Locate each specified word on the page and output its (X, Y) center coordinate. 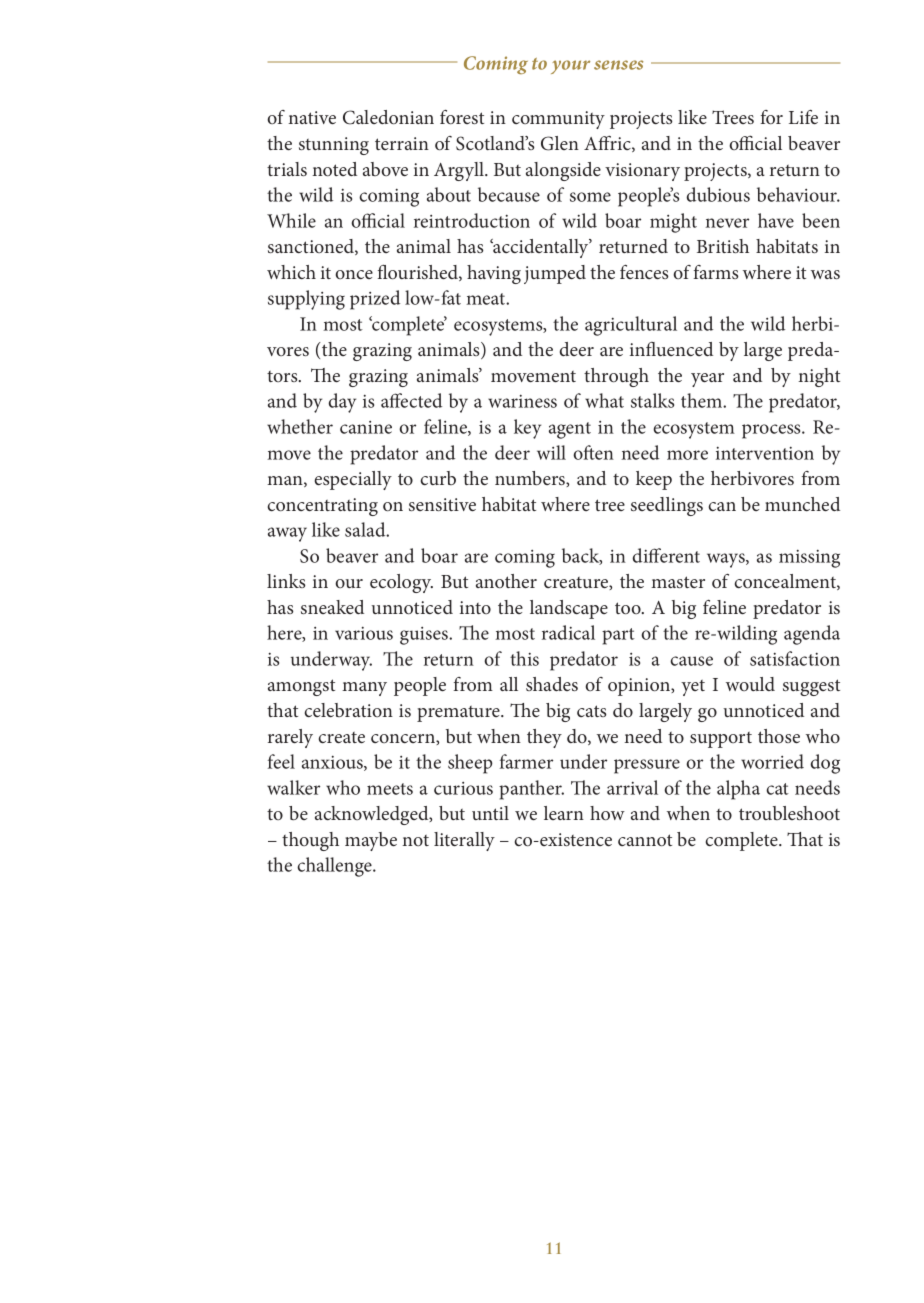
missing (809, 559)
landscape (569, 609)
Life (803, 117)
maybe (371, 841)
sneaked (332, 607)
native (312, 117)
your (570, 67)
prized (375, 300)
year (707, 380)
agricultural (631, 326)
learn (564, 813)
